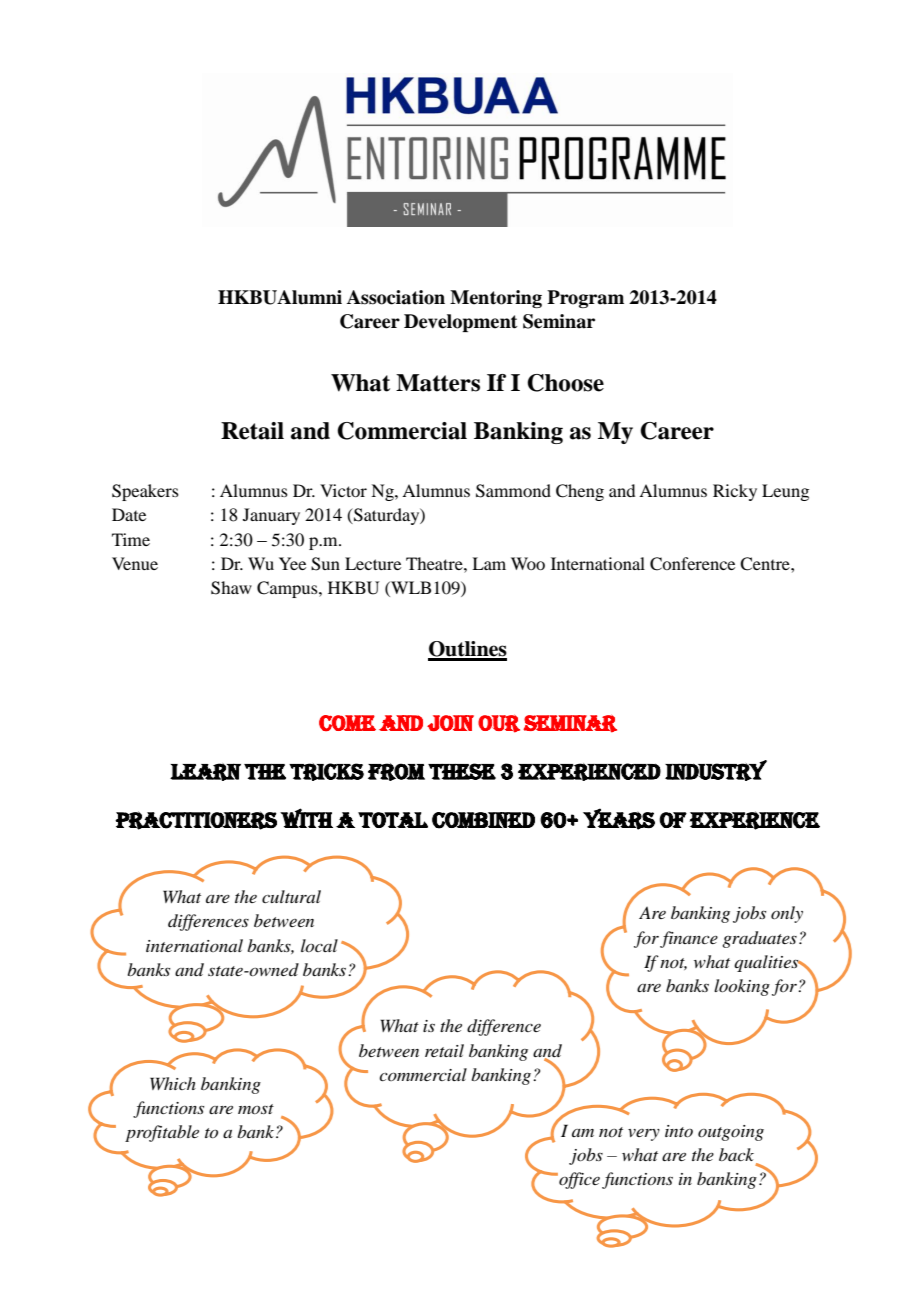 The width and height of the screenshot is (924, 1309). What do you see at coordinates (716, 770) in the screenshot?
I see `INDUSTRY` at bounding box center [716, 770].
